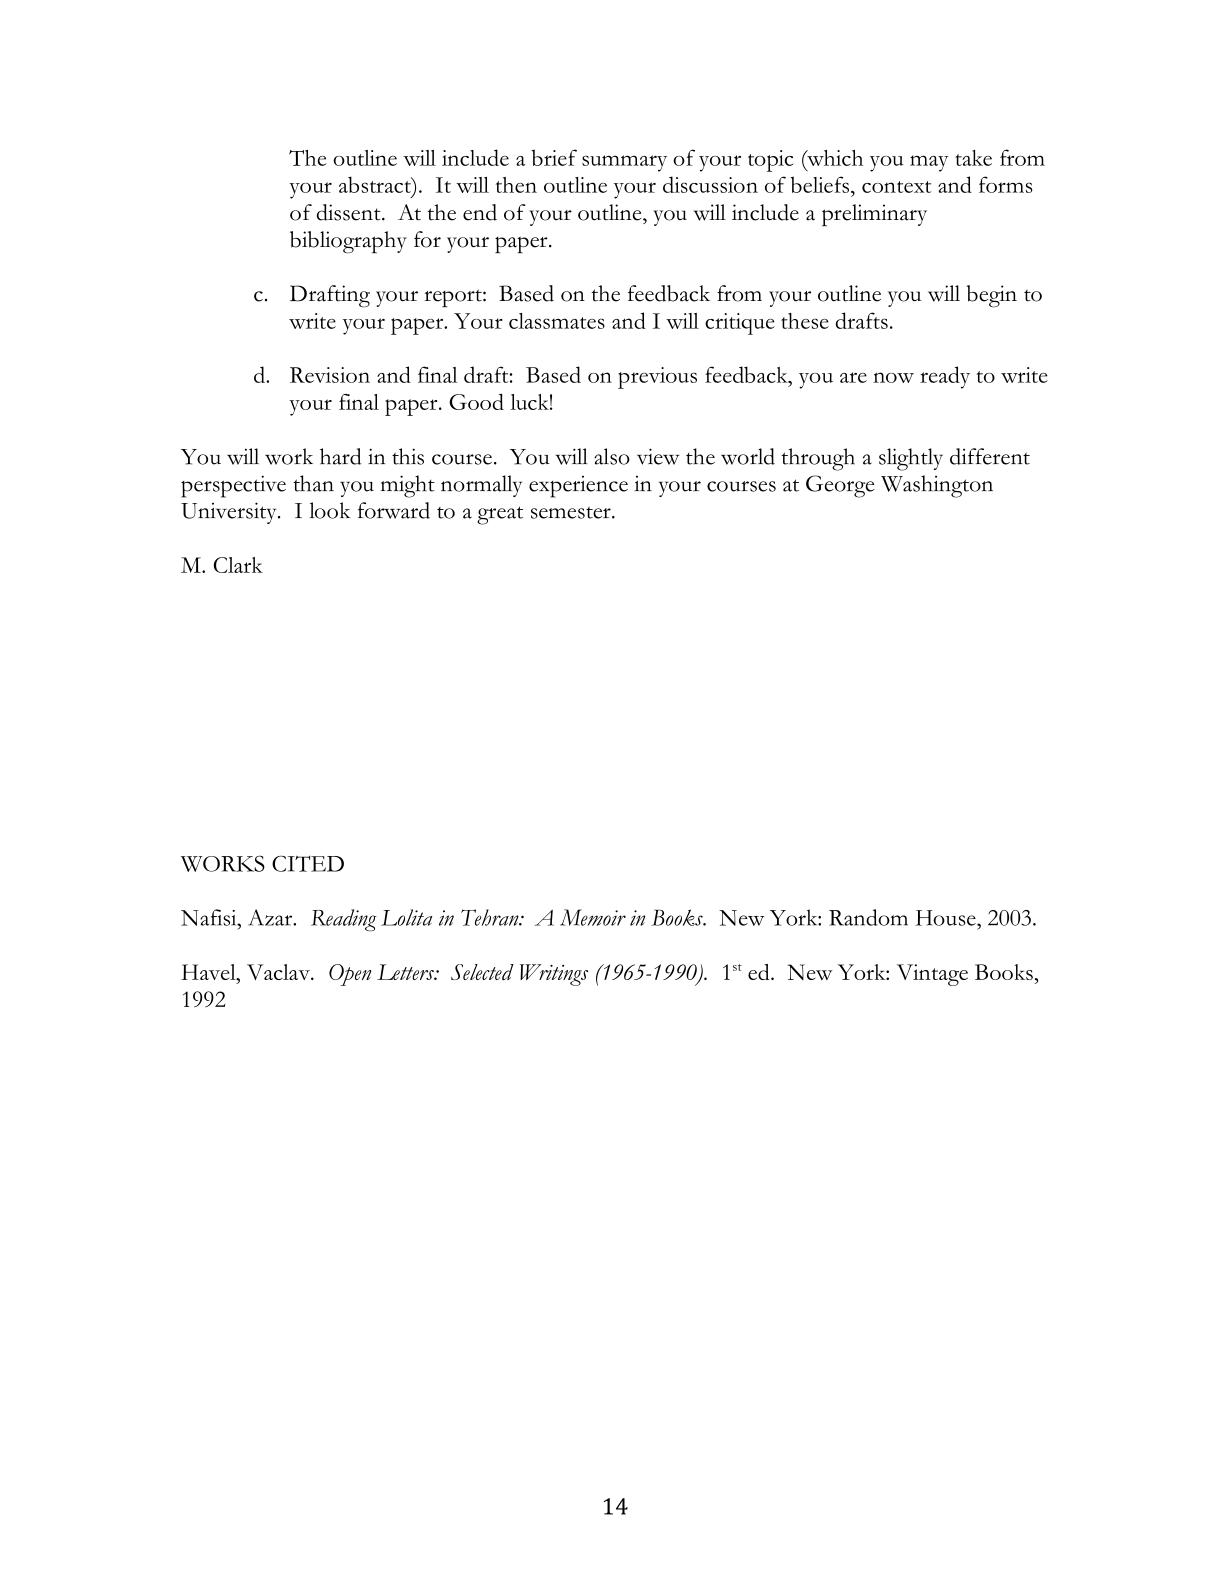 The width and height of the screenshot is (1230, 1592). I want to click on Memoir, so click(593, 917).
